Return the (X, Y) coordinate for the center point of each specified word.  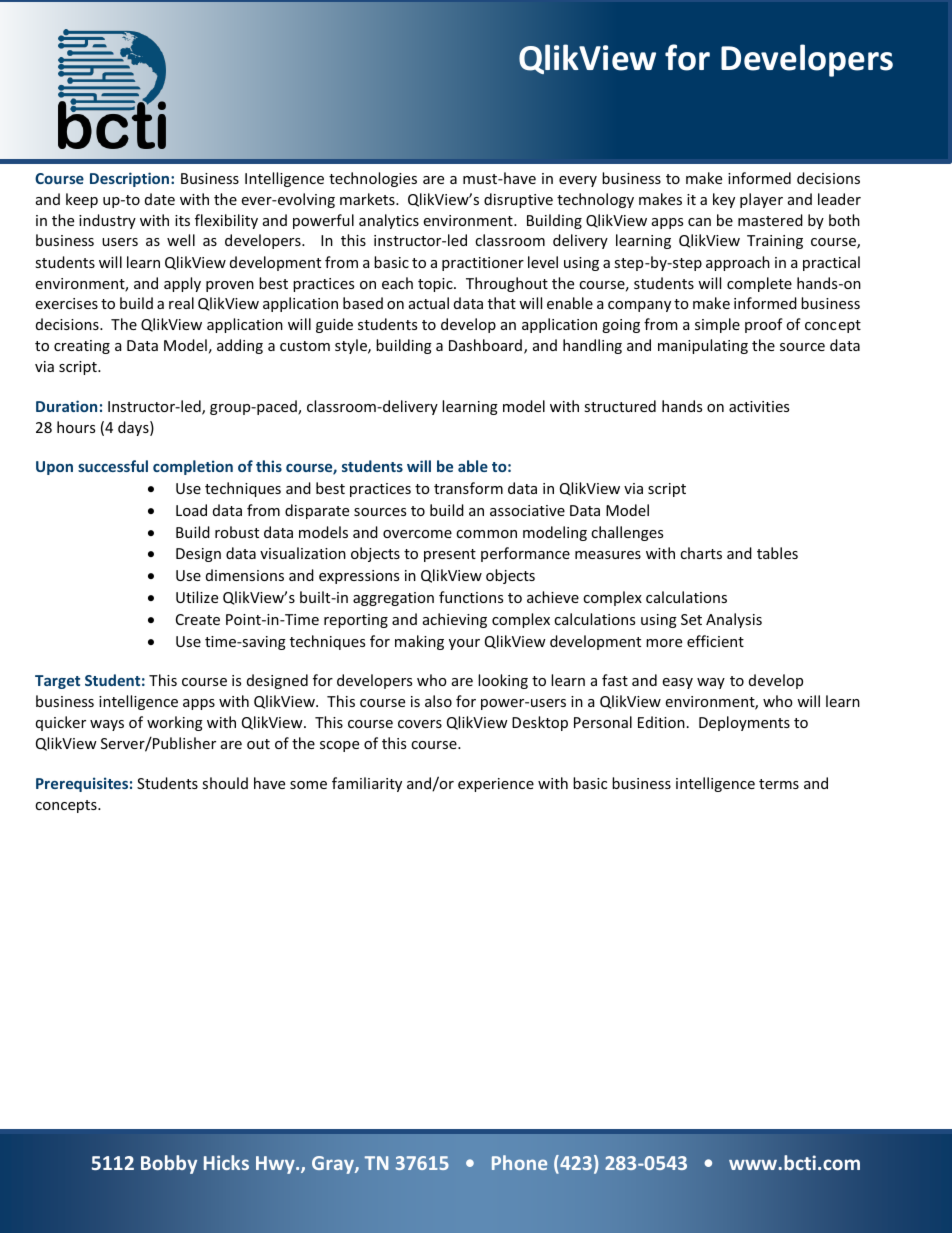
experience (496, 785)
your (464, 644)
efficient (715, 641)
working (175, 723)
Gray (334, 1165)
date (160, 199)
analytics (389, 221)
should (225, 783)
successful (113, 466)
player (761, 200)
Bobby (169, 1164)
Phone (519, 1162)
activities (759, 406)
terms (779, 784)
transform (468, 488)
